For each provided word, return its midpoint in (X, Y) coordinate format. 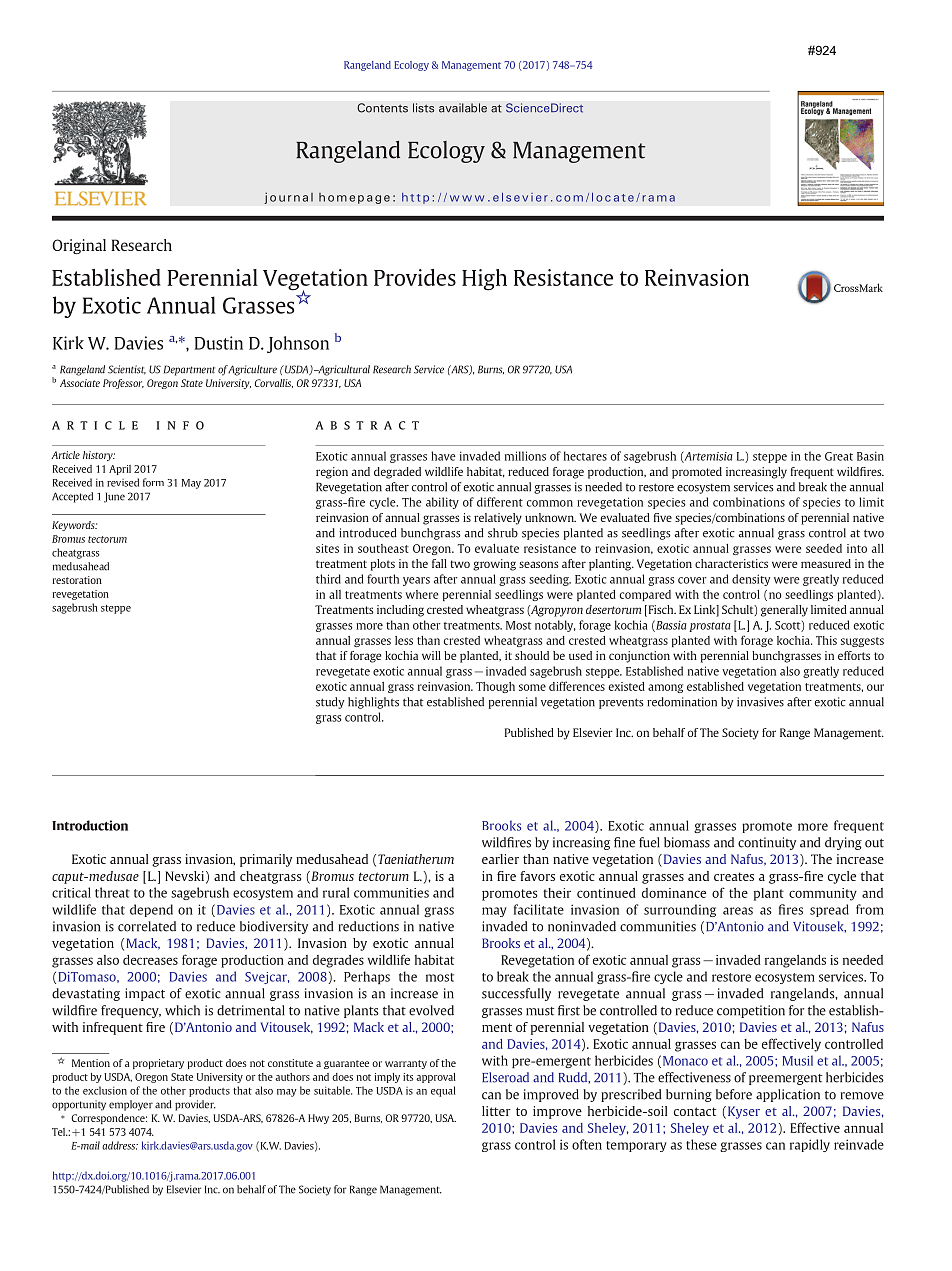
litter (496, 1111)
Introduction (90, 825)
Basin (870, 456)
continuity (767, 843)
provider (195, 1105)
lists (423, 108)
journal (288, 198)
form (153, 482)
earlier (500, 859)
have (443, 456)
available (463, 108)
